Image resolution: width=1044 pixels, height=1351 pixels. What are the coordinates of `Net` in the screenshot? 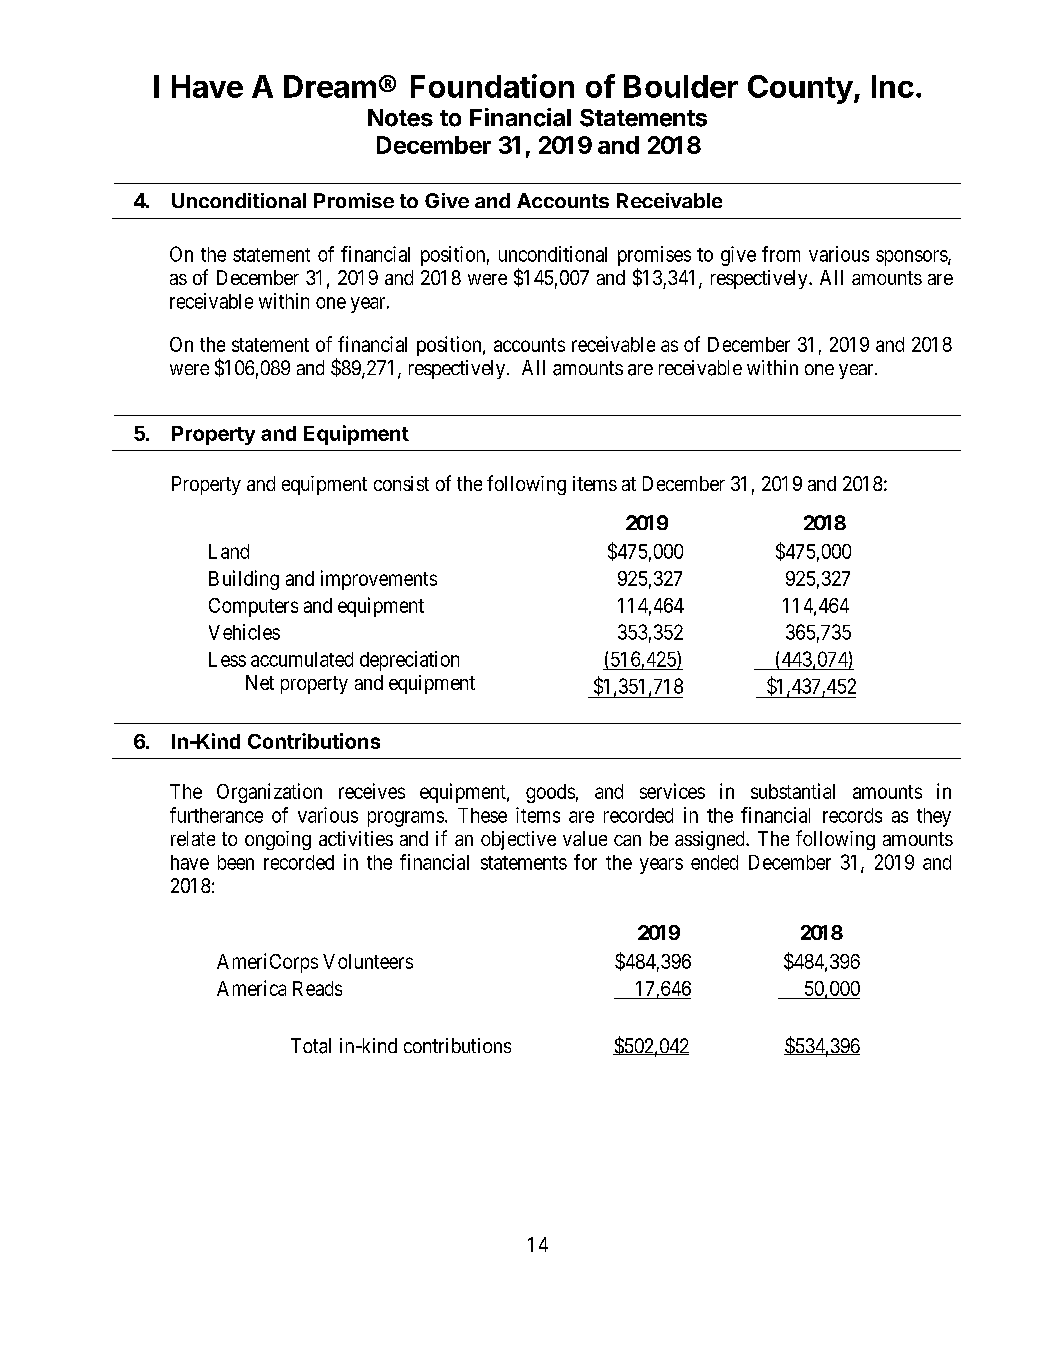 It's located at (260, 682).
